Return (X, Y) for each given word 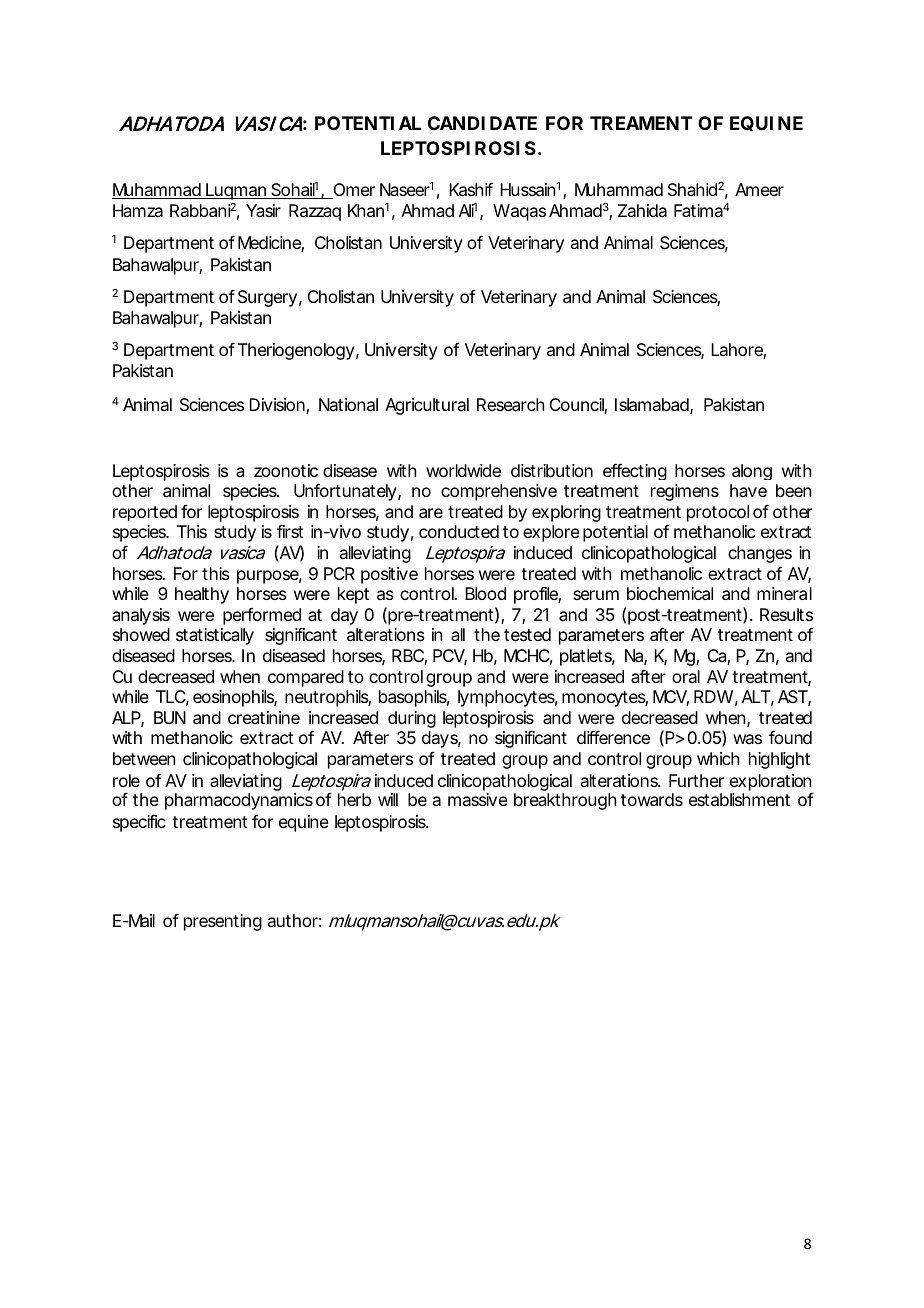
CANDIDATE (482, 123)
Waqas (519, 212)
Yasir (263, 210)
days (441, 739)
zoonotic (286, 470)
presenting (223, 922)
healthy (202, 595)
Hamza (138, 210)
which (718, 758)
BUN (170, 717)
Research (510, 404)
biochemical (670, 593)
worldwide (463, 470)
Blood (485, 593)
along (752, 472)
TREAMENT (641, 123)
